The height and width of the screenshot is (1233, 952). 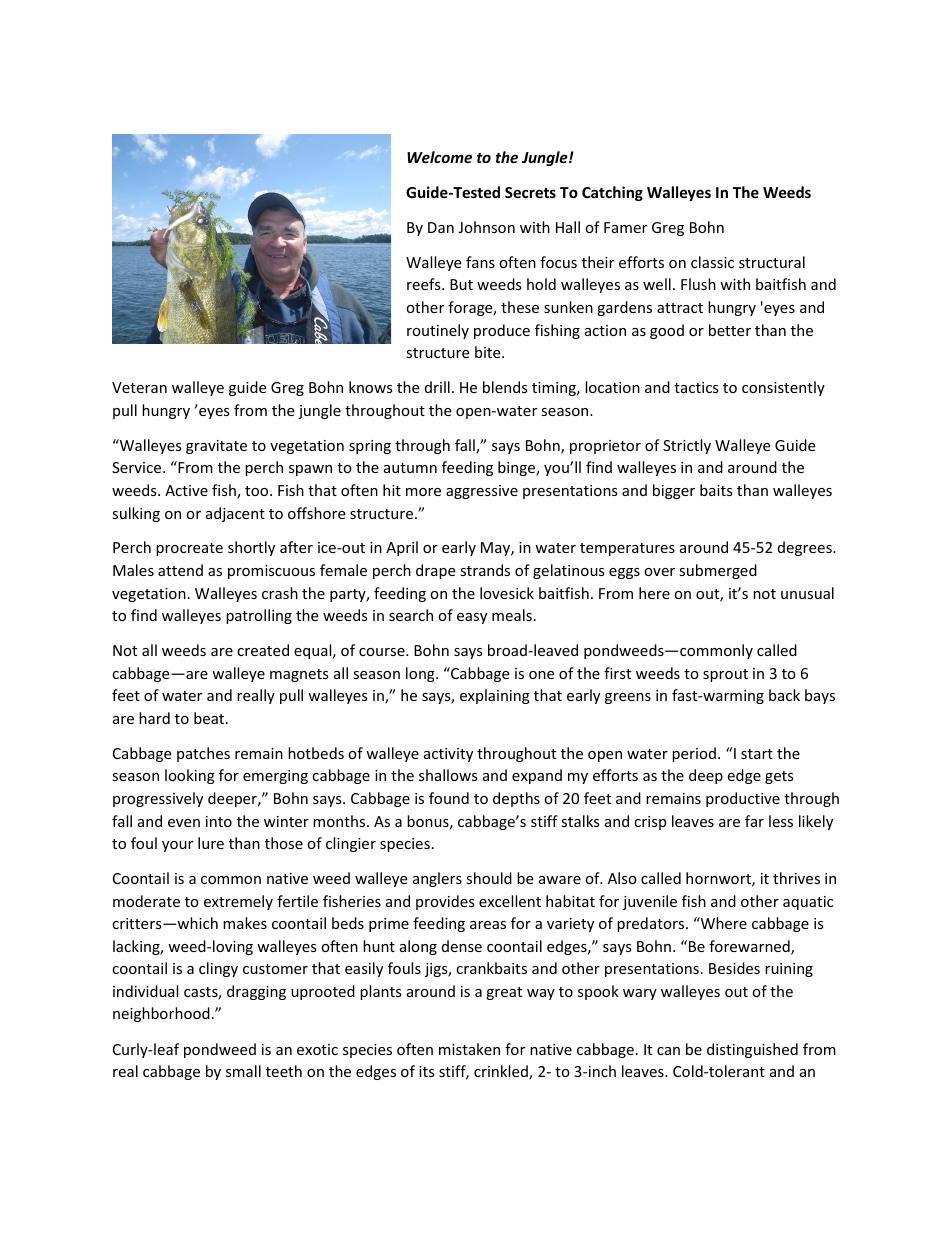 I want to click on easy, so click(x=472, y=618).
